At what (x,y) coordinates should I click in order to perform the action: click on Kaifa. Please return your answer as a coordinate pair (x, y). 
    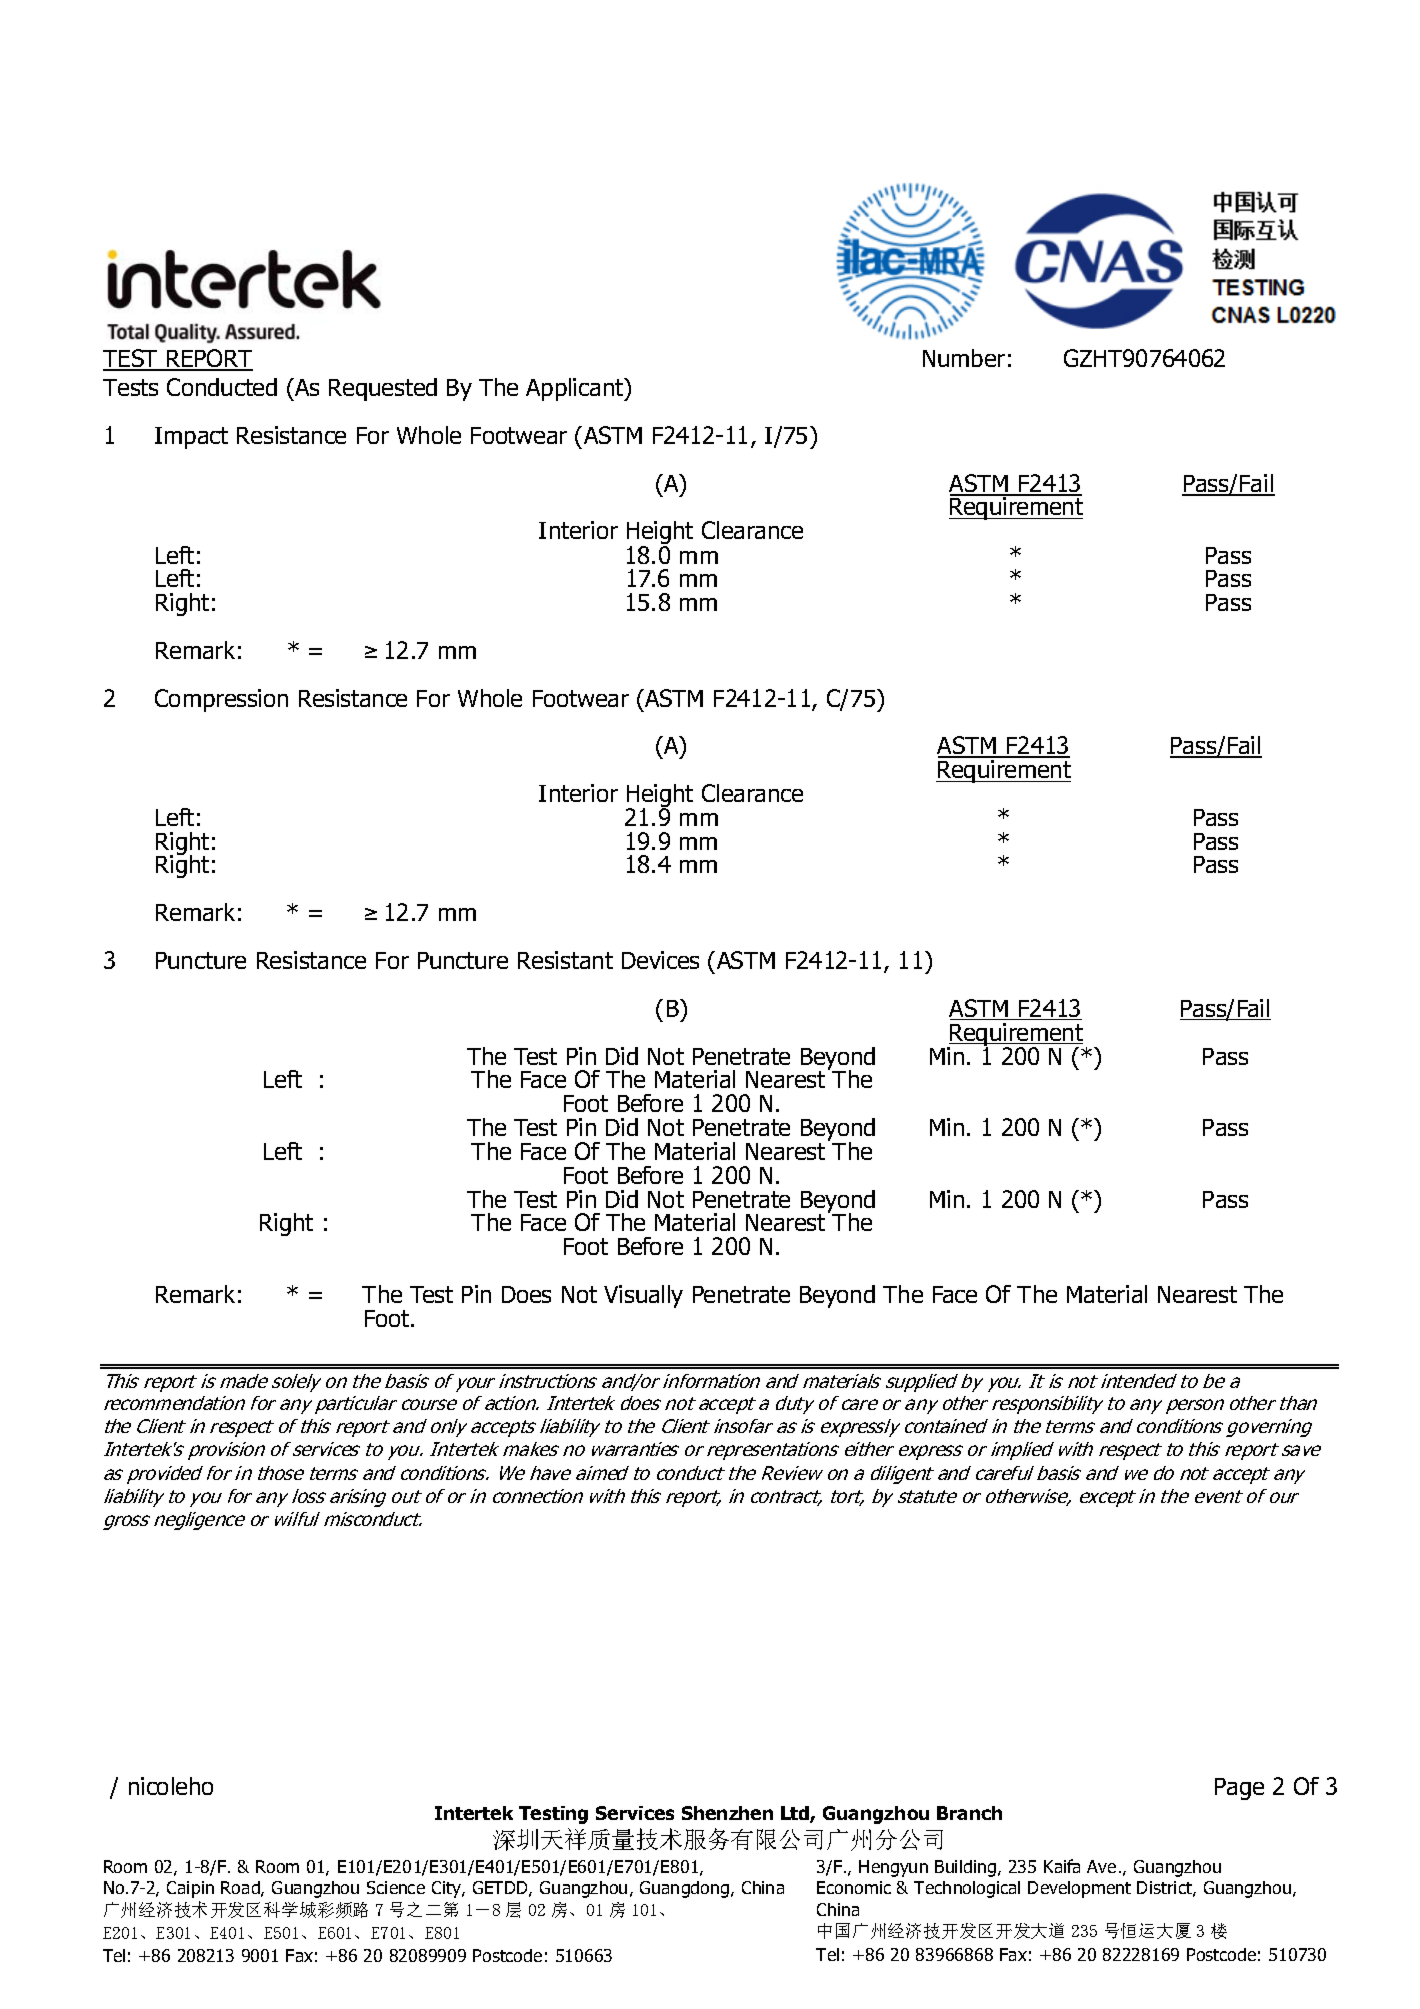
    Looking at the image, I should click on (1062, 1866).
